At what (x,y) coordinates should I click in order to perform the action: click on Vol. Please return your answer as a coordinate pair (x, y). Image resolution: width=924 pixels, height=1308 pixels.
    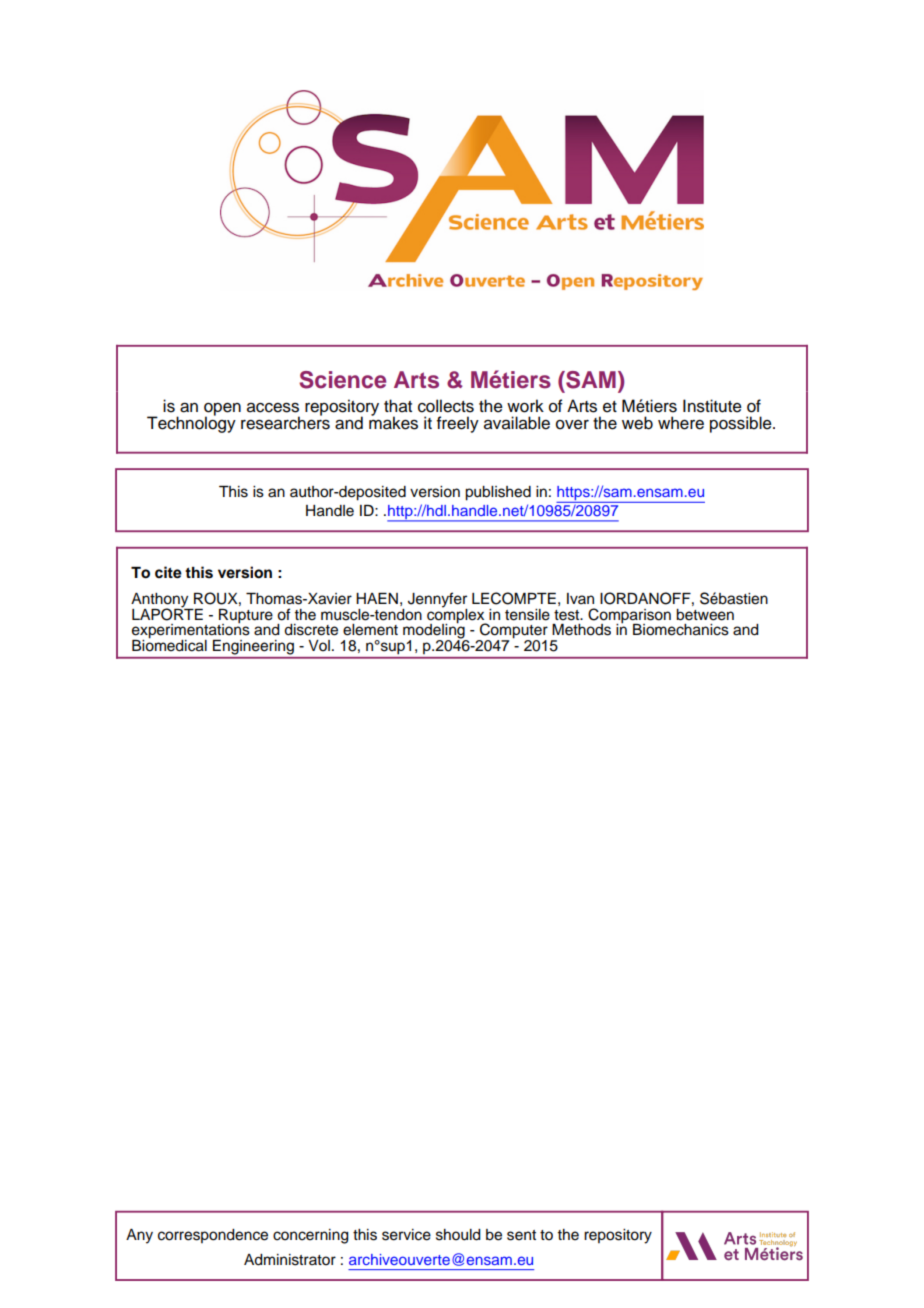
    Looking at the image, I should click on (319, 646).
